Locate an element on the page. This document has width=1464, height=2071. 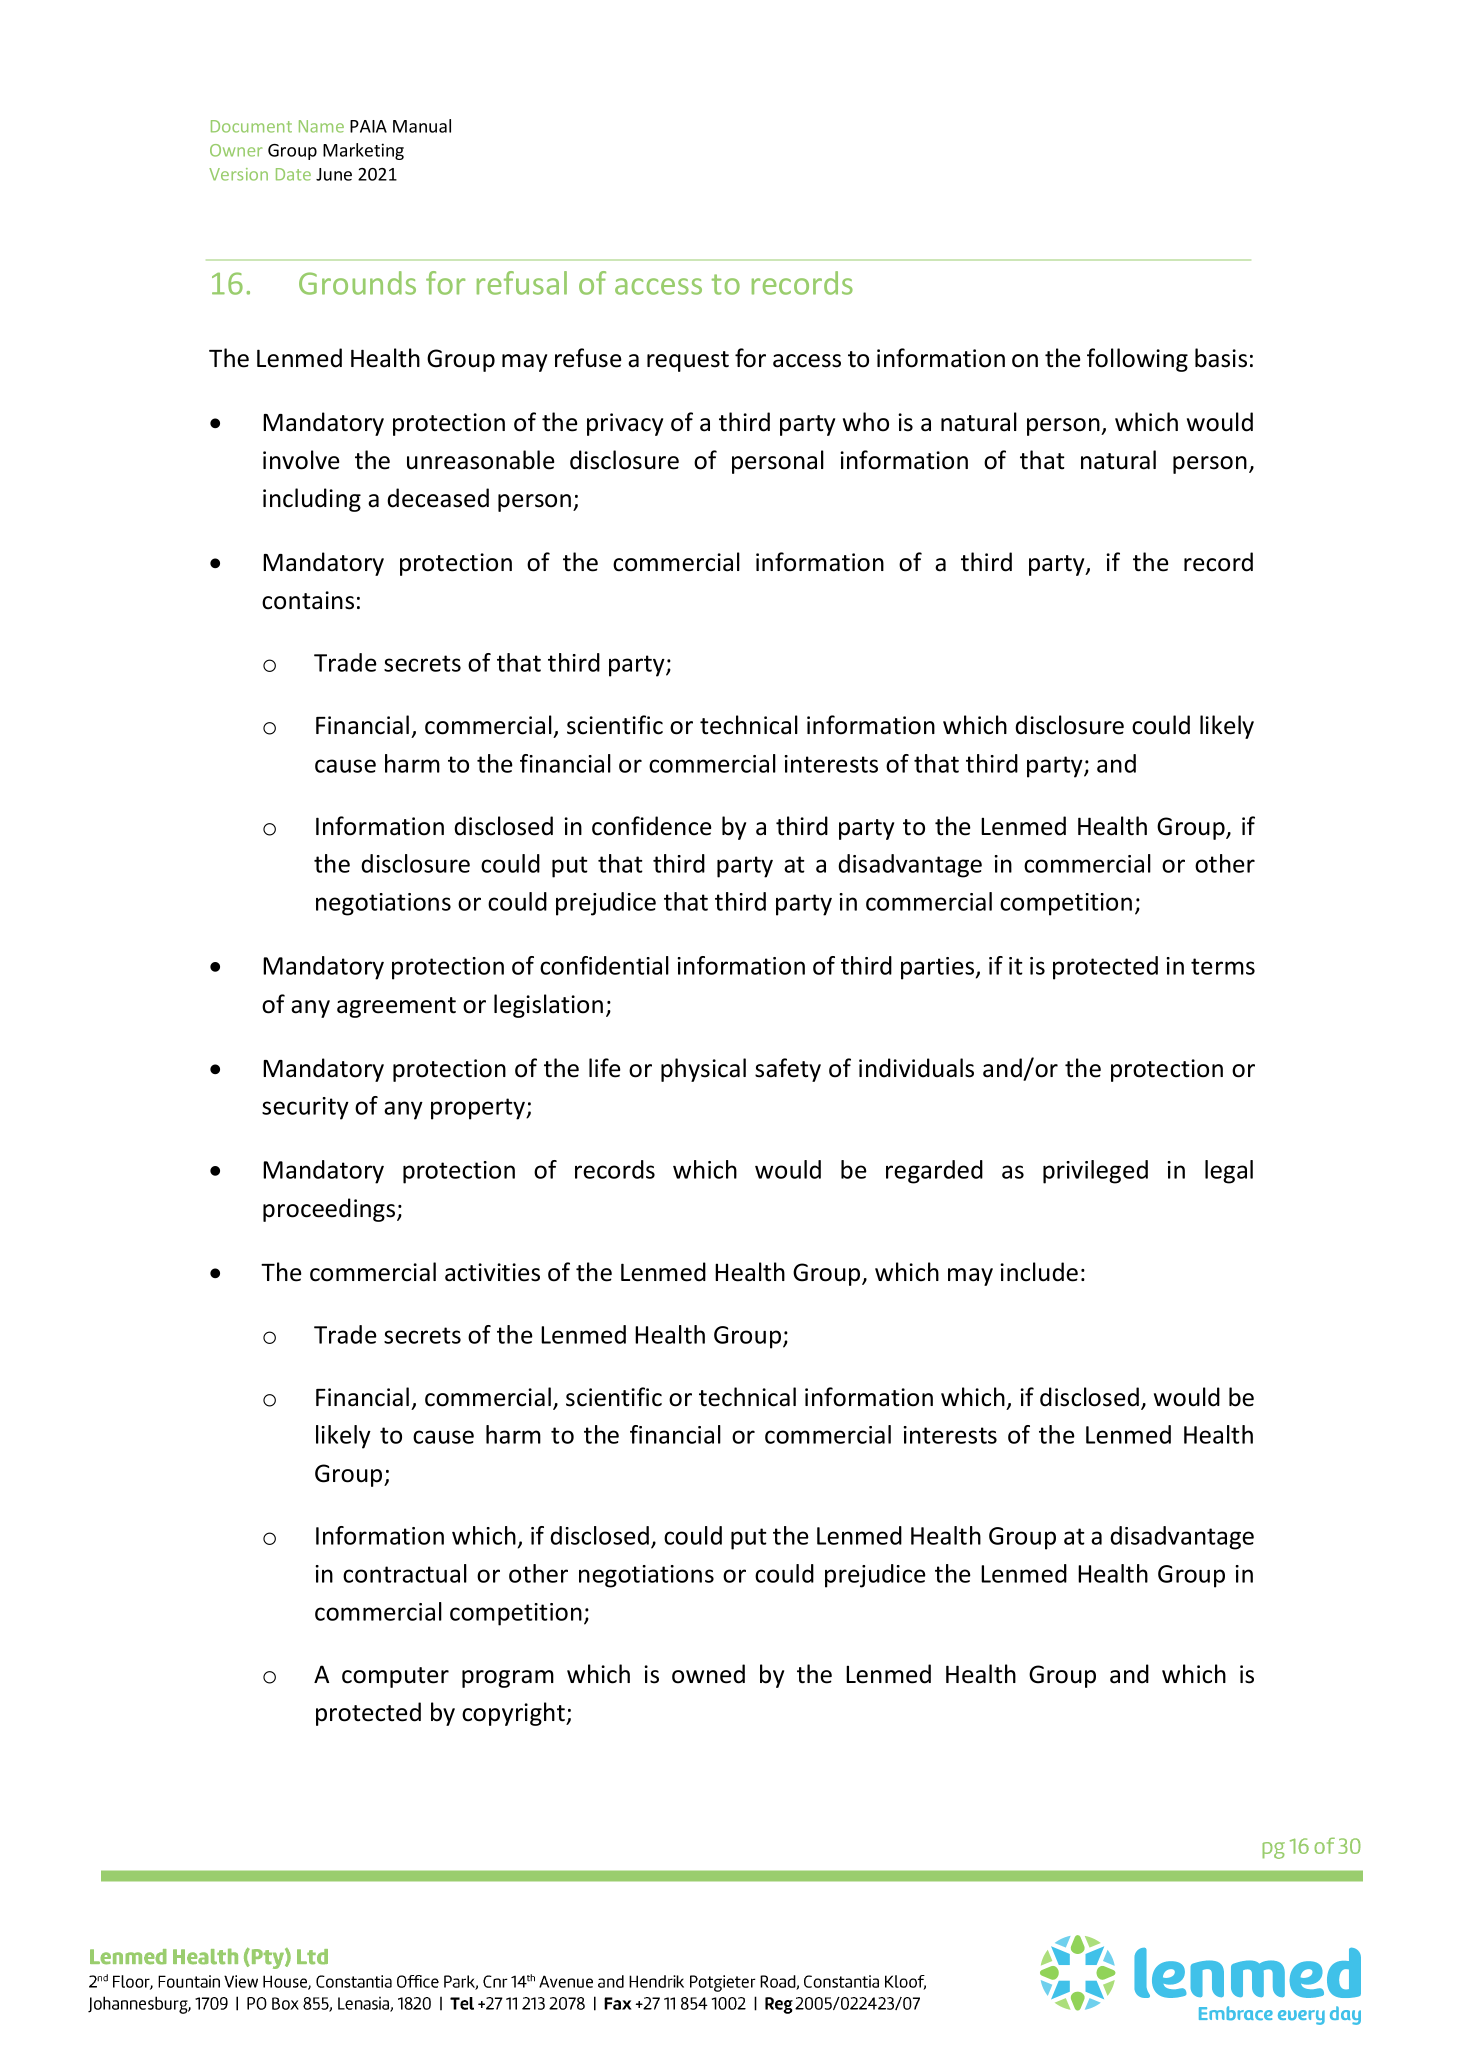
terms is located at coordinates (1223, 966).
